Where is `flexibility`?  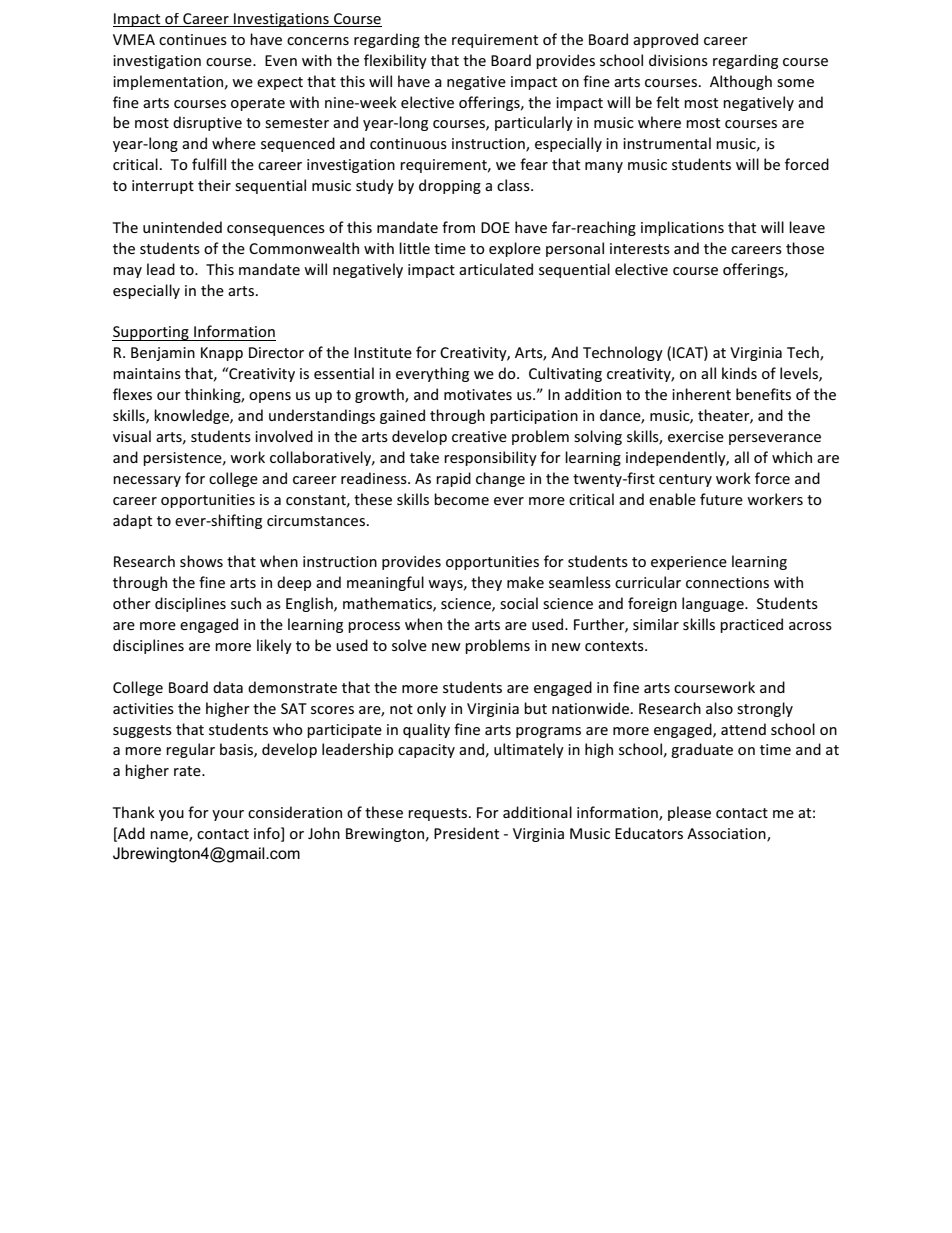
flexibility is located at coordinates (395, 61).
